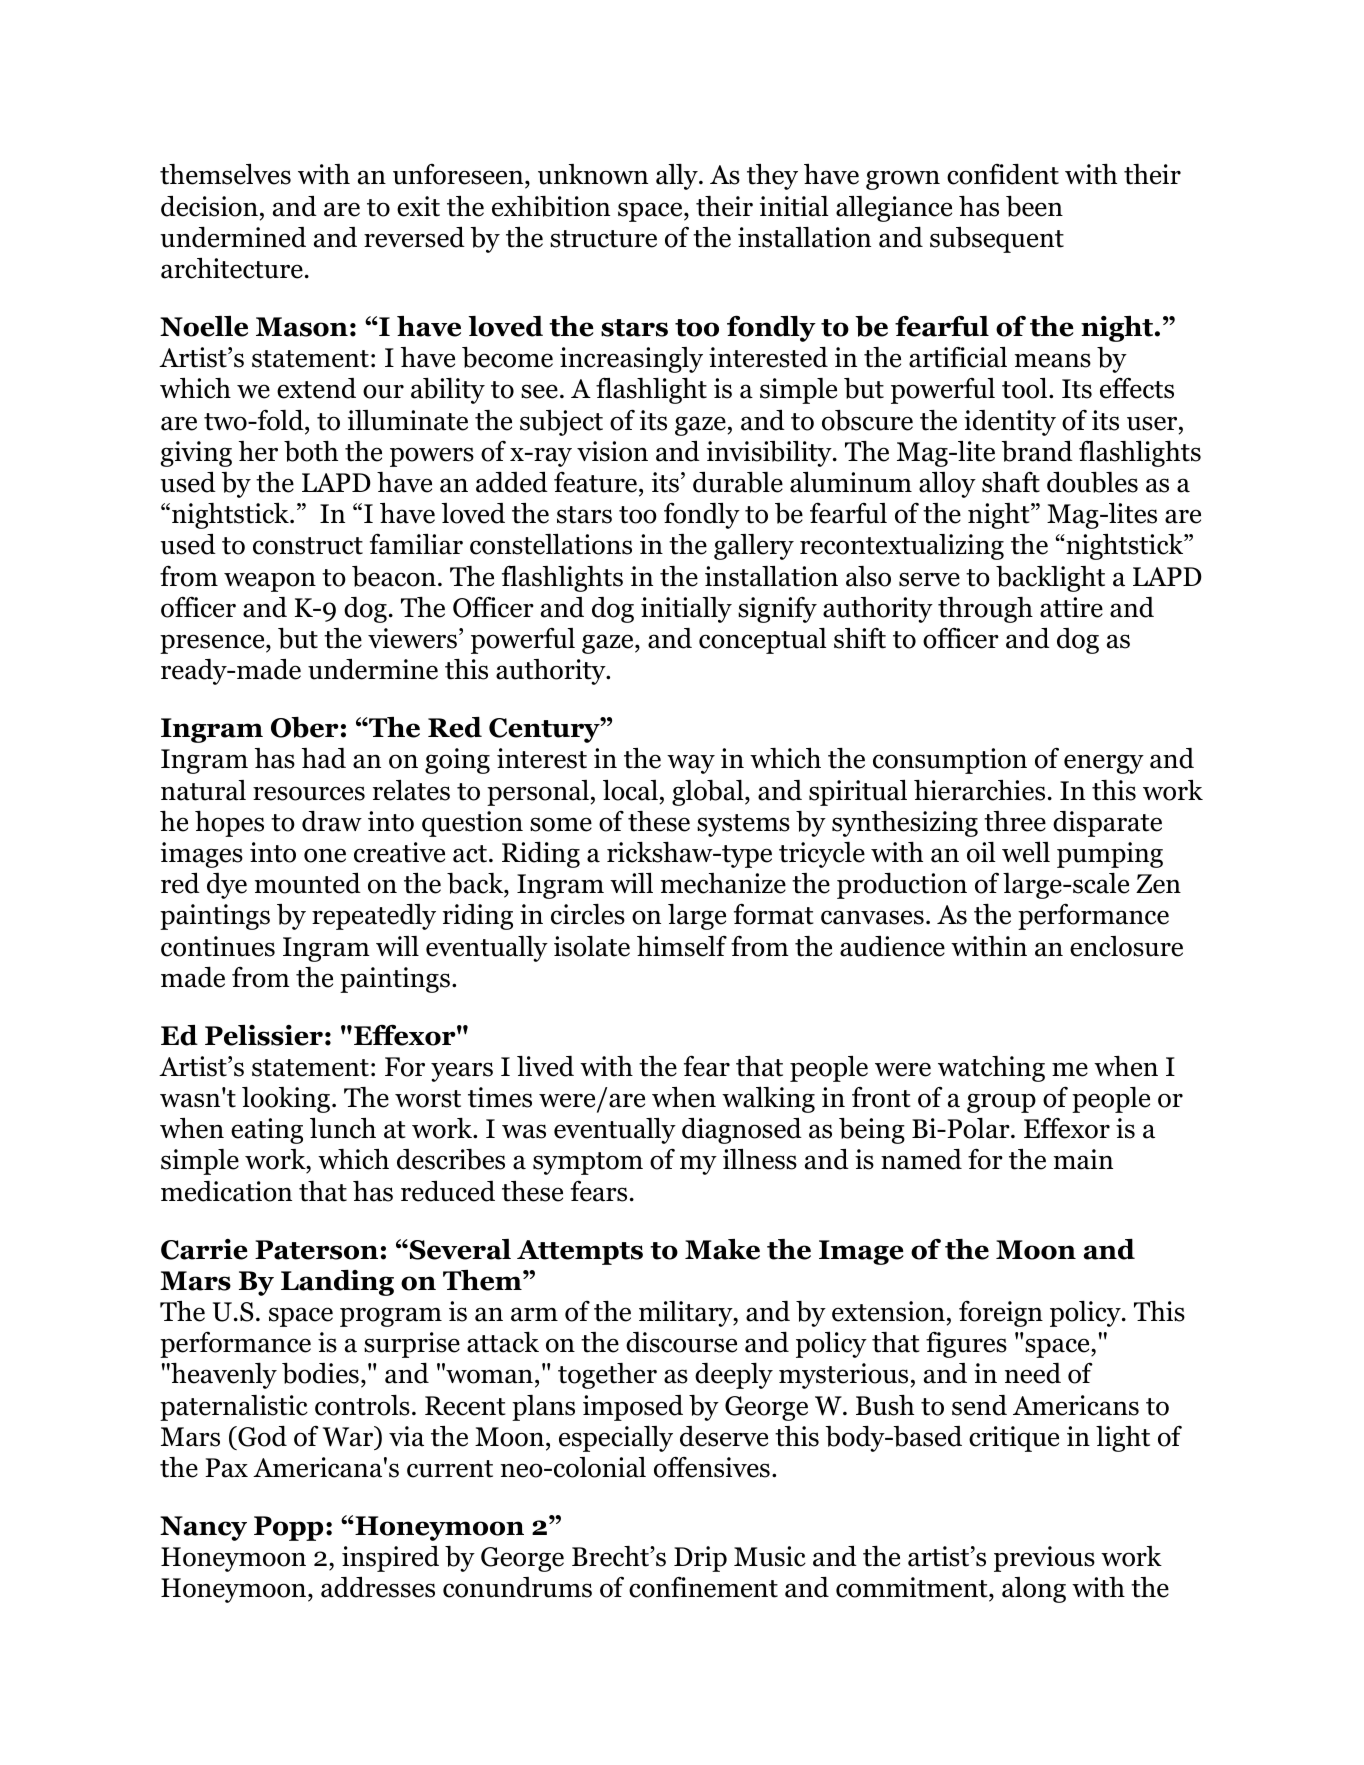  I want to click on decision, so click(209, 206).
